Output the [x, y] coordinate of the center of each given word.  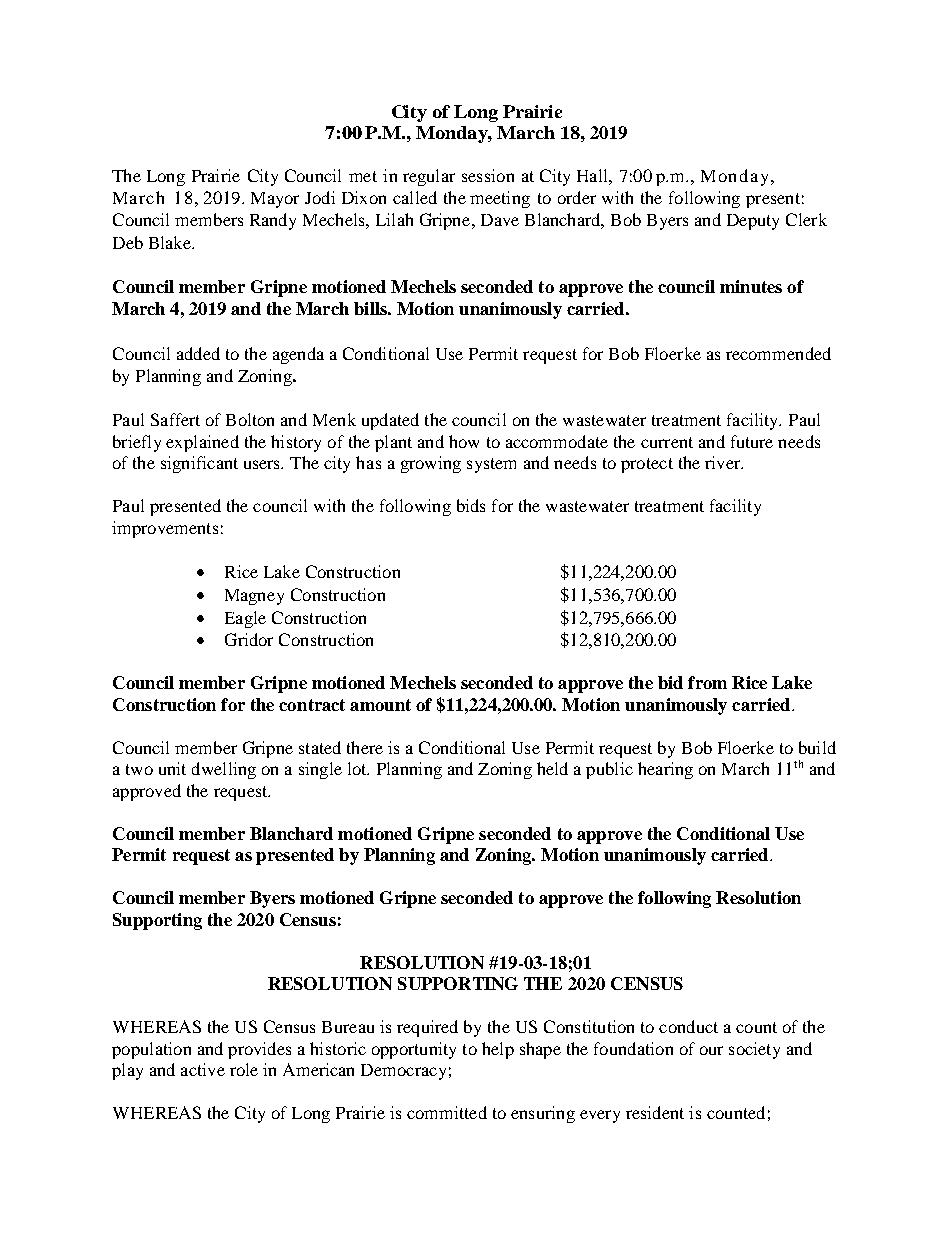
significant [199, 464]
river [724, 462]
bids [471, 505]
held [552, 768]
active [203, 1069]
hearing [665, 770]
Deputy [753, 222]
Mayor [275, 200]
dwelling [224, 770]
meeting [500, 199]
